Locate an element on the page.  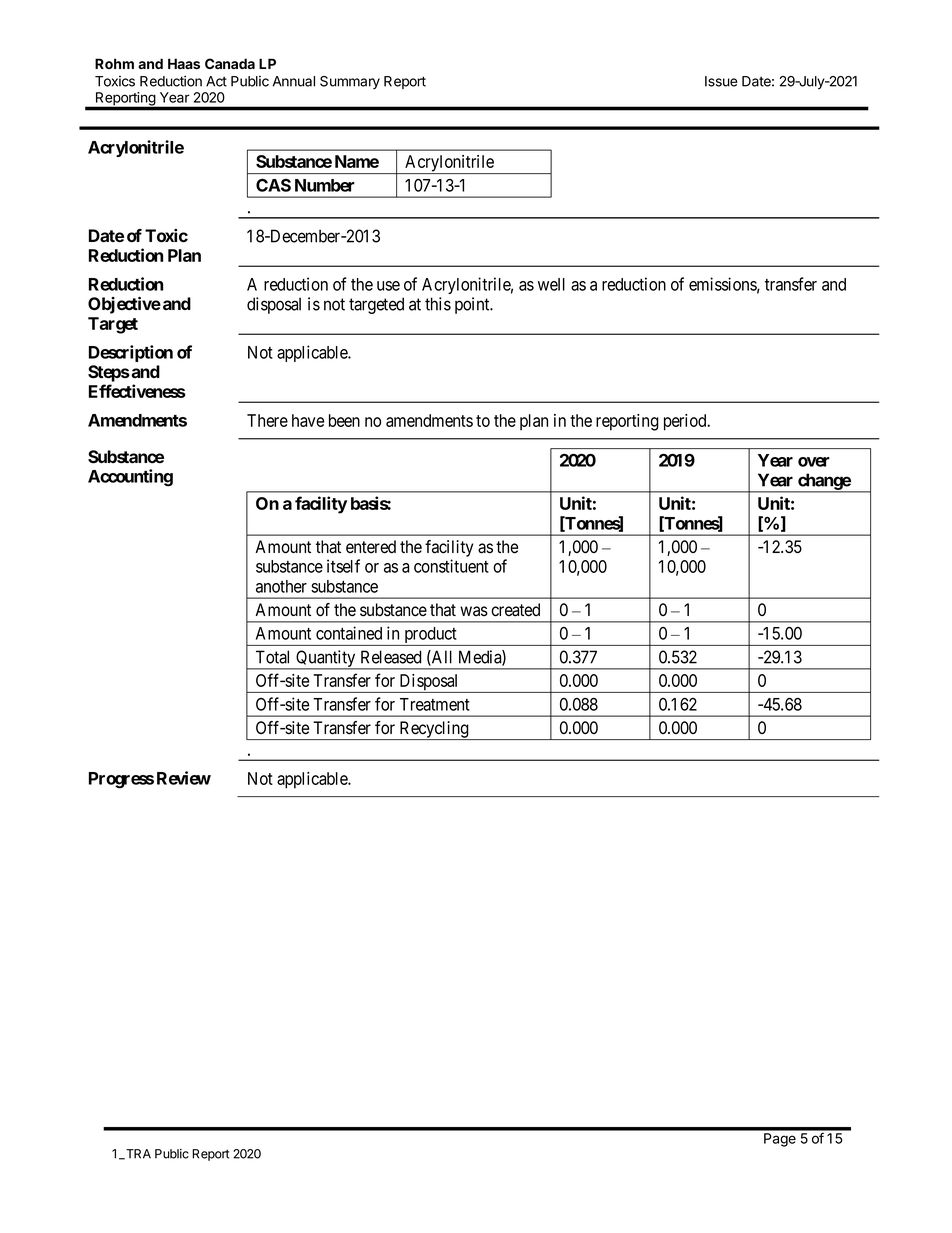
Recycling is located at coordinates (434, 730).
